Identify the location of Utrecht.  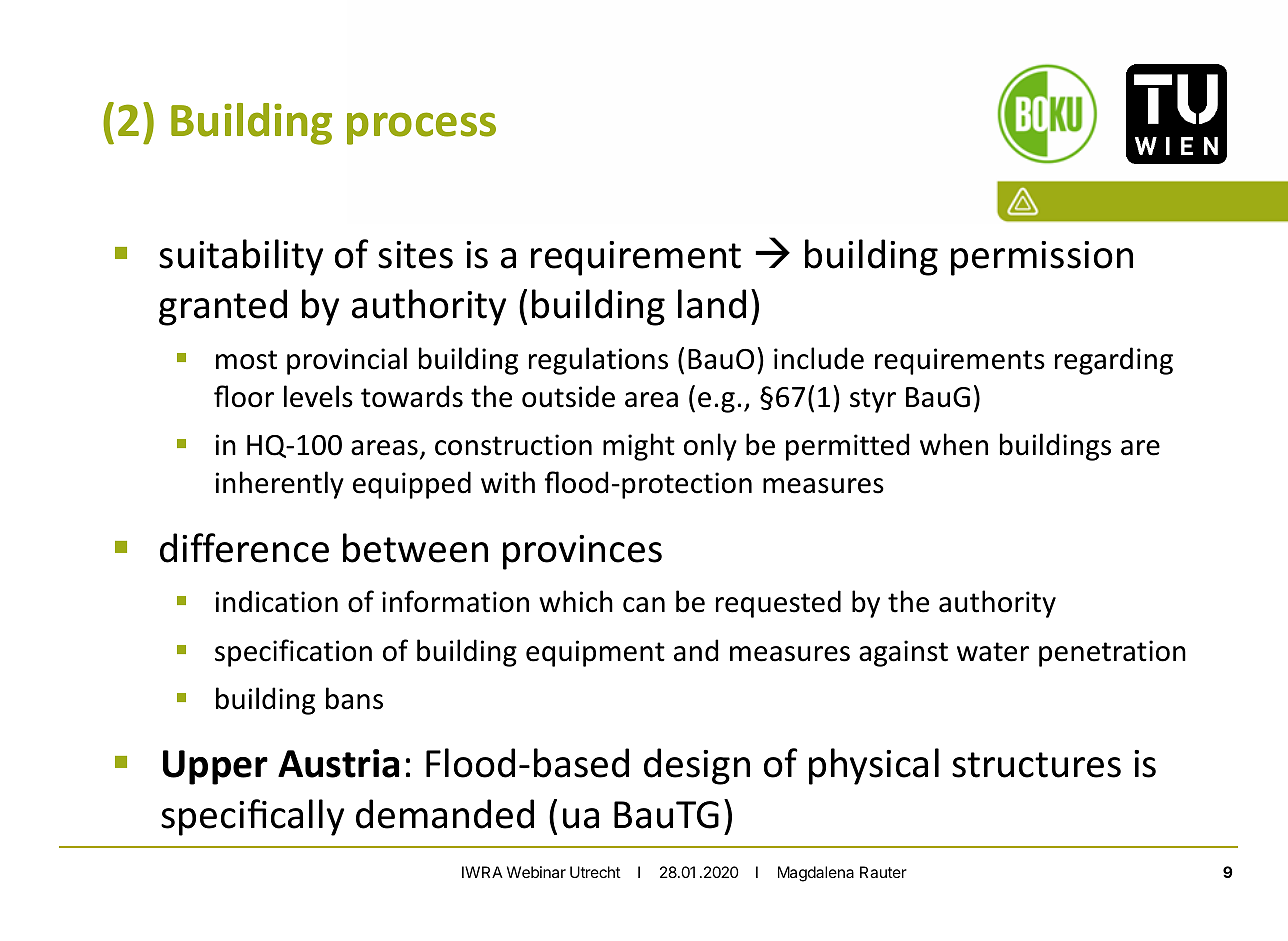
(595, 872).
